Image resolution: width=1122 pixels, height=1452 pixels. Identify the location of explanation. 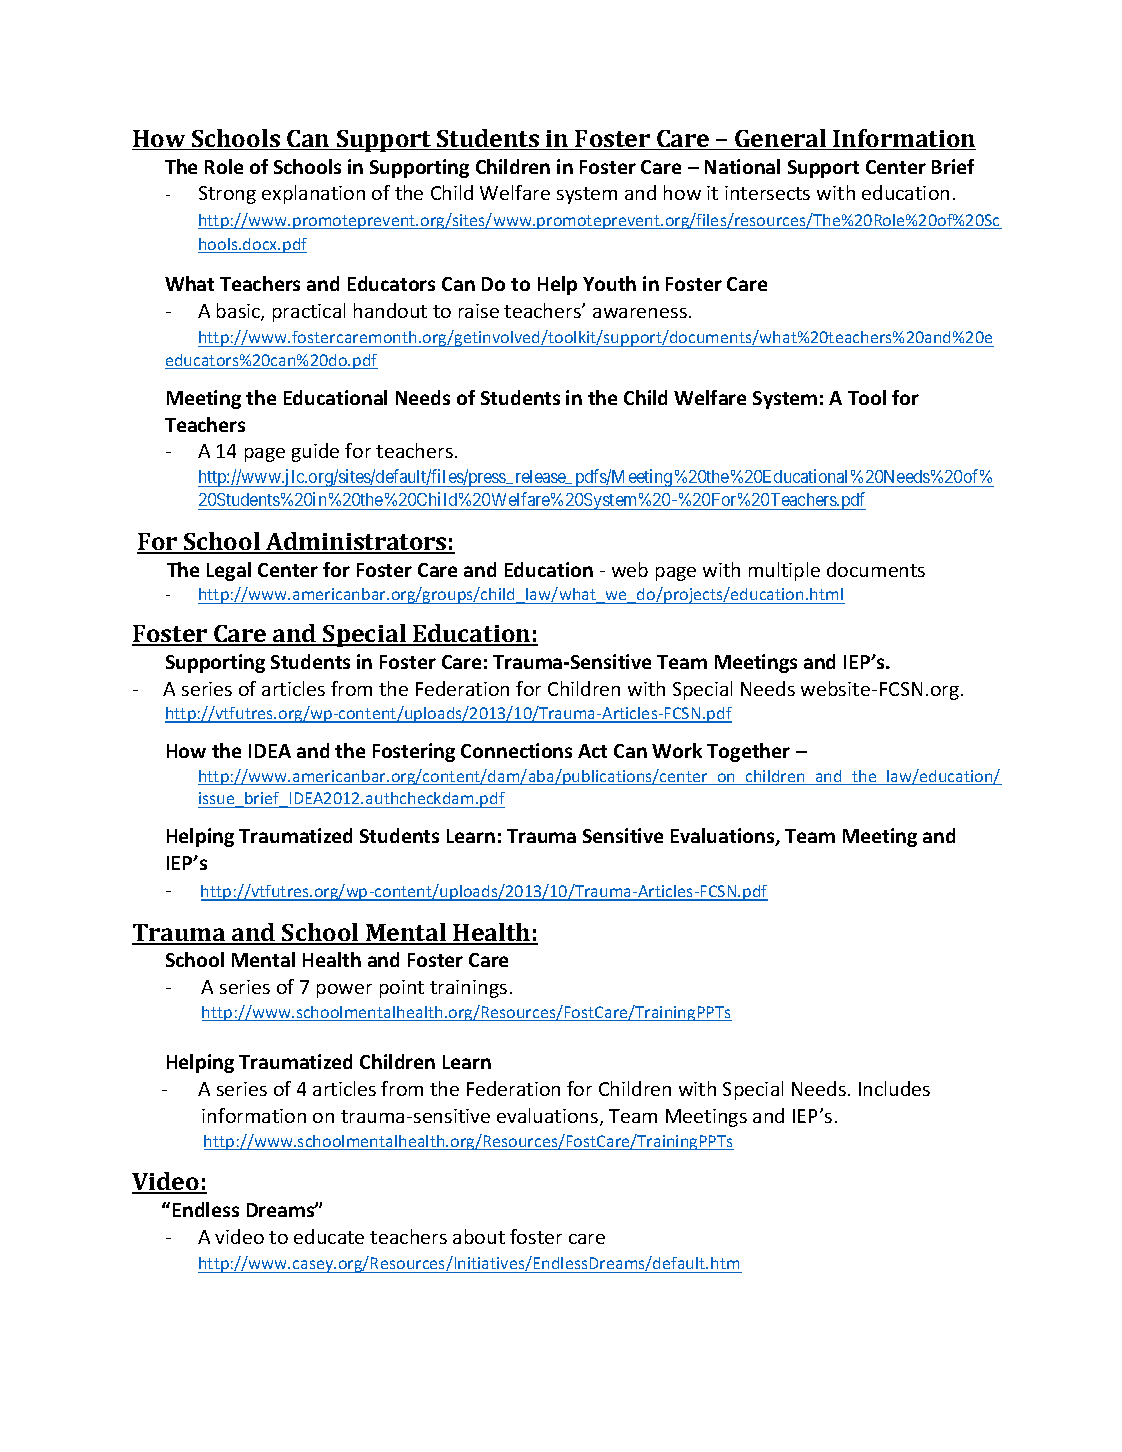
(313, 194).
